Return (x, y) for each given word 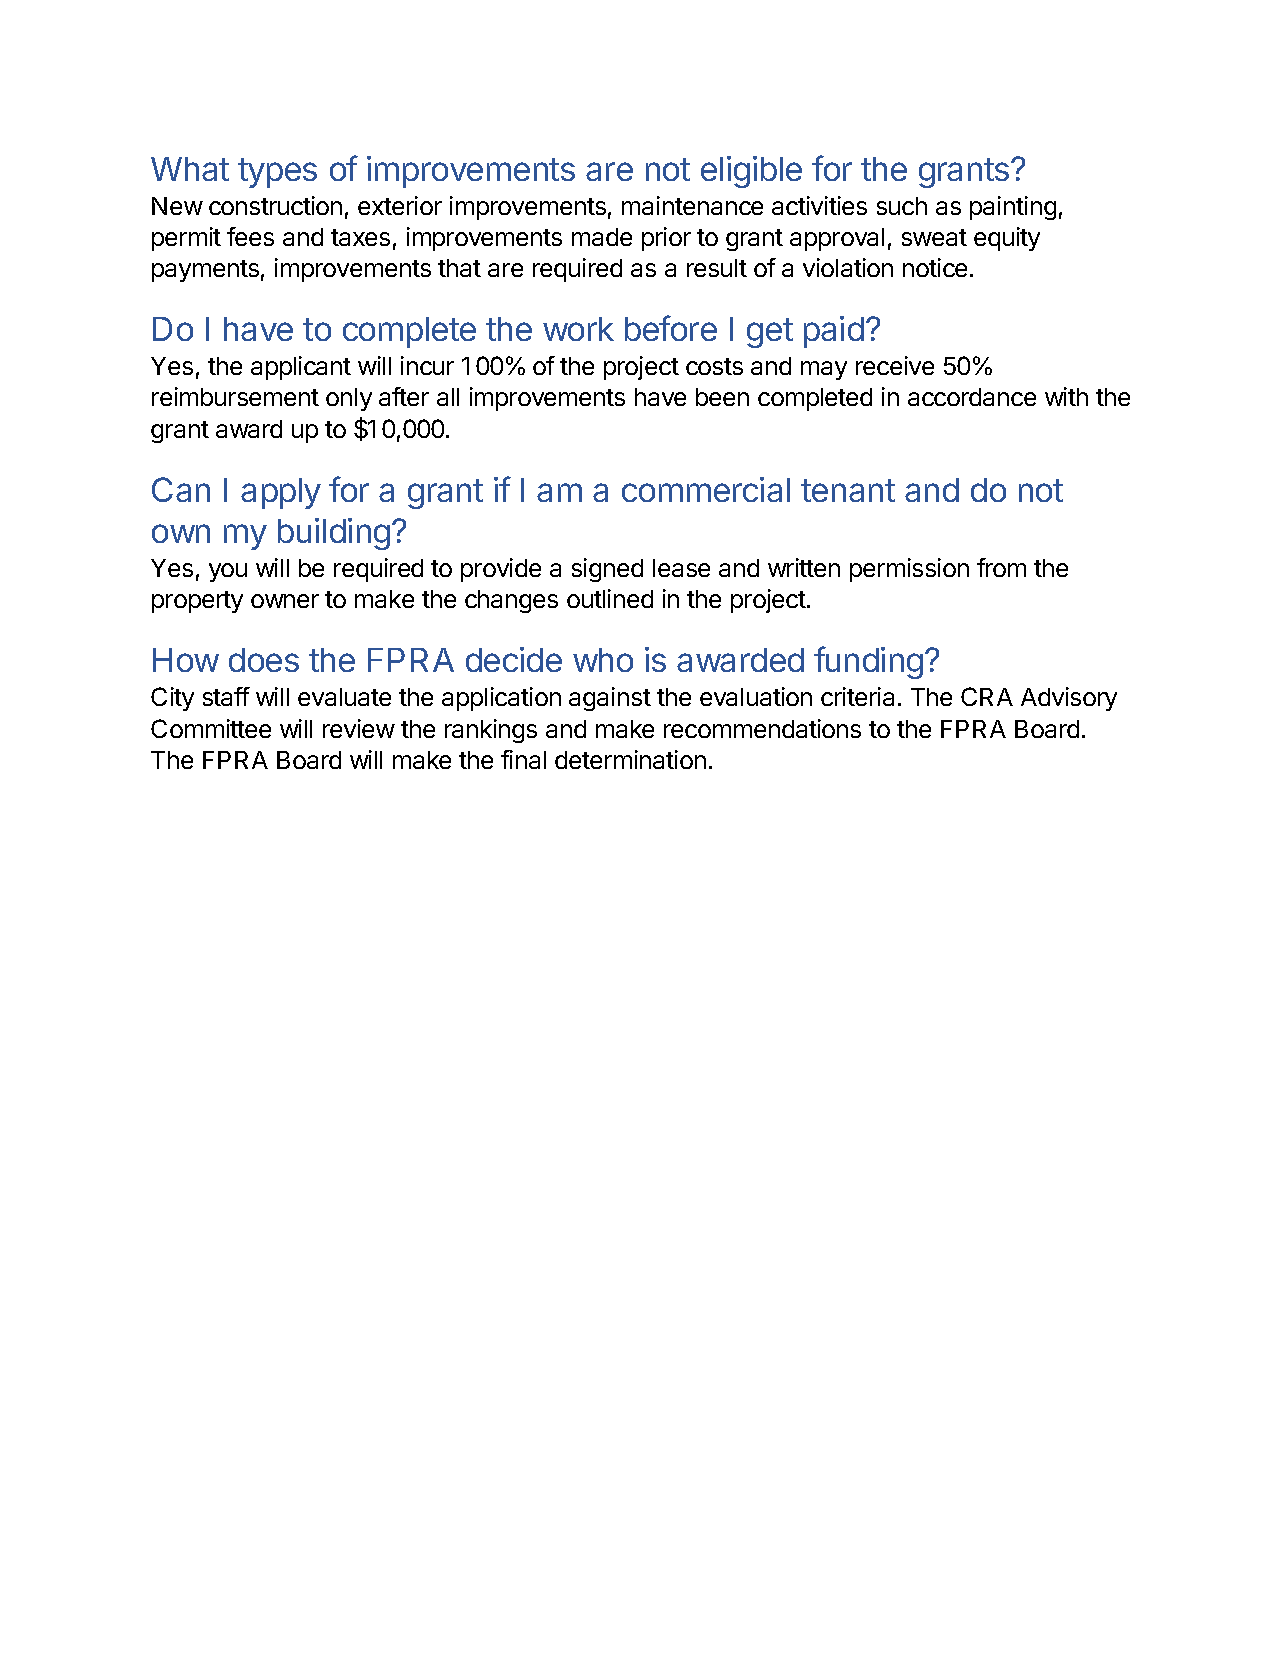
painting (1013, 208)
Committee (211, 728)
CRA (987, 696)
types (277, 173)
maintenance (692, 205)
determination (630, 759)
